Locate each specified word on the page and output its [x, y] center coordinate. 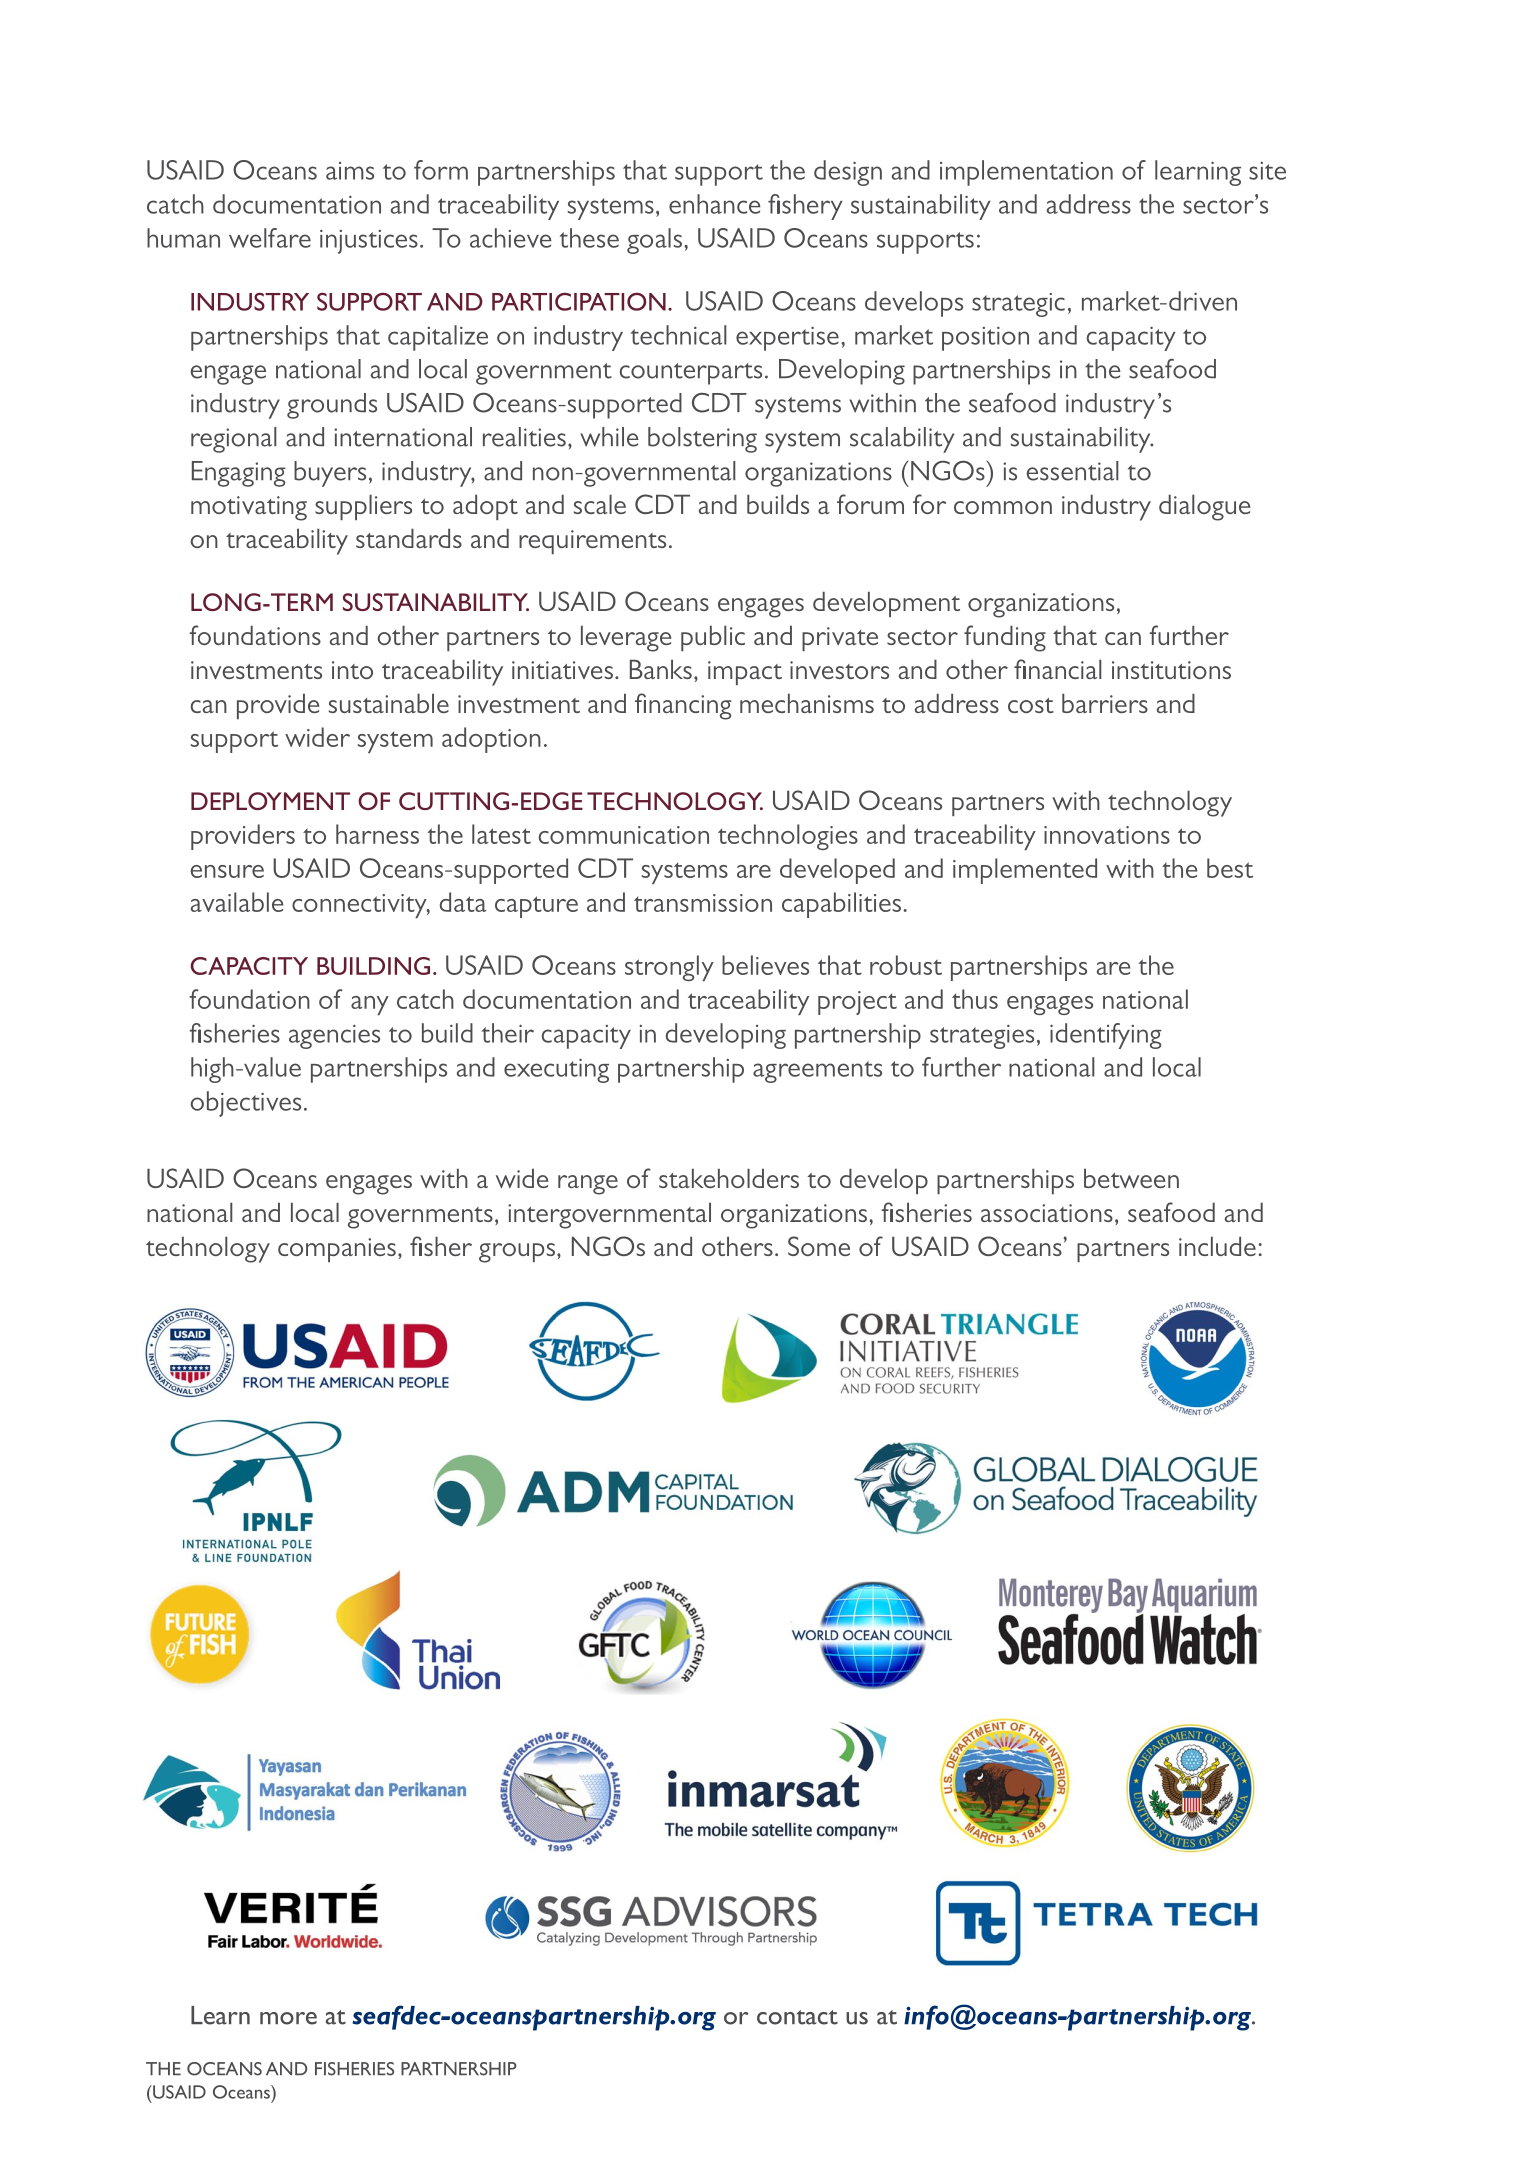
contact [797, 2017]
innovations [1107, 835]
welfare [270, 238]
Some [819, 1246]
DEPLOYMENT [270, 801]
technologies [788, 837]
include [1217, 1246]
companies [337, 1250]
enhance [715, 204]
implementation [1026, 173]
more [288, 2018]
